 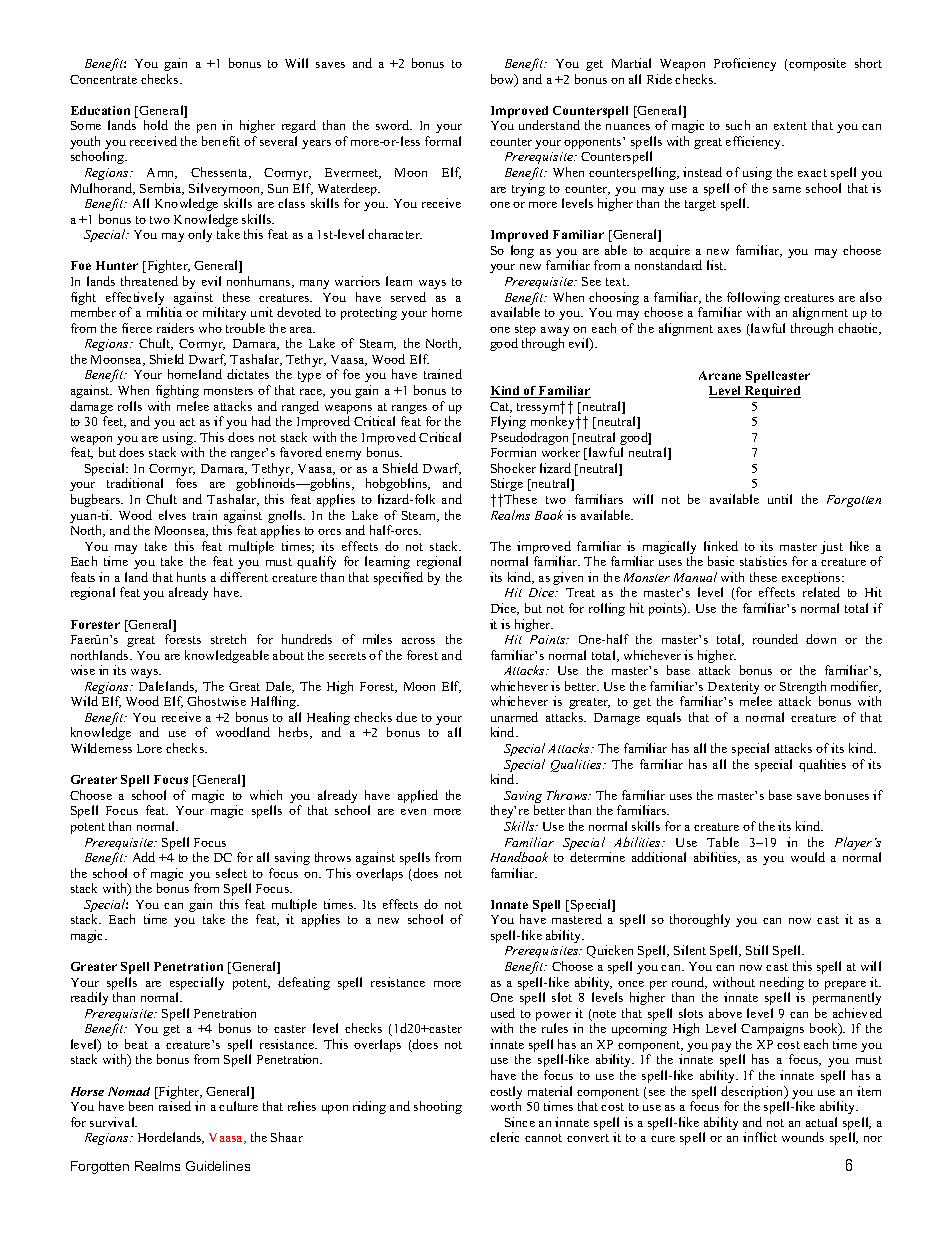 I want to click on cleric, so click(x=504, y=1137).
